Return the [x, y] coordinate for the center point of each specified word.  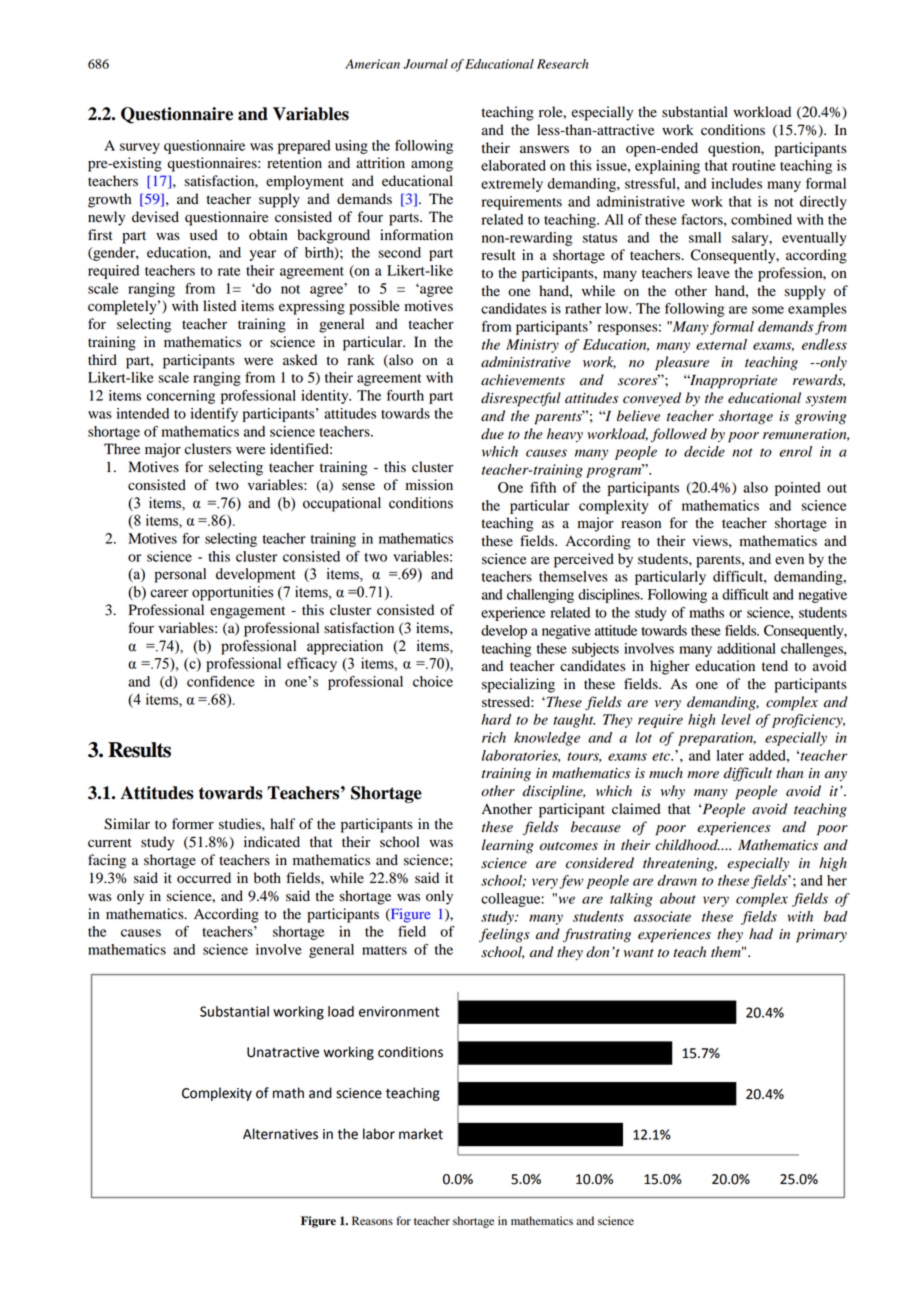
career [169, 593]
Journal [425, 64]
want [639, 953]
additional [746, 648]
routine [754, 165]
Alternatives [280, 1134]
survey [140, 148]
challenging [540, 596]
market [421, 1134]
